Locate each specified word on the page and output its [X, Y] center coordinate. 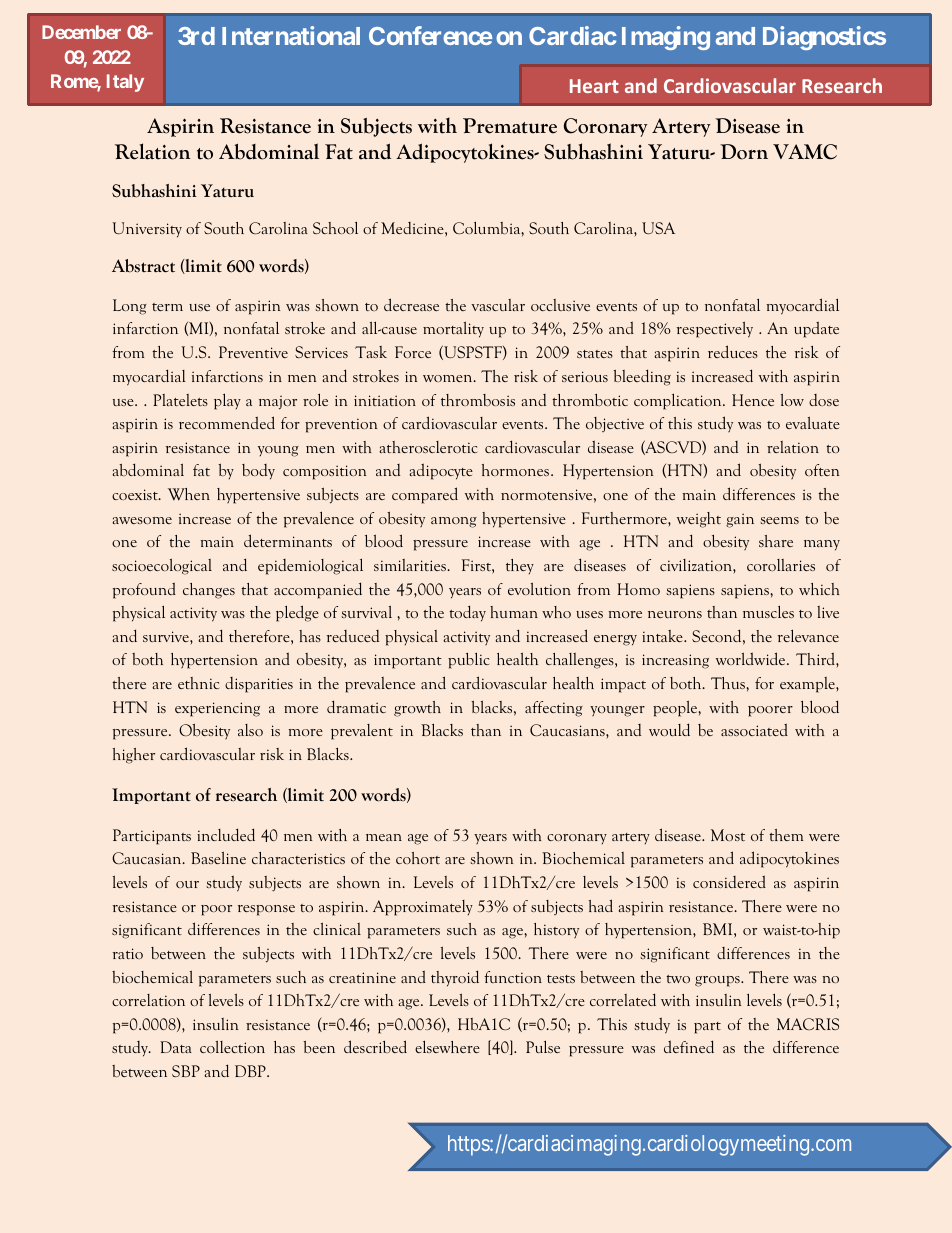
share [776, 541]
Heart [594, 86]
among [454, 522]
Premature [510, 126]
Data [176, 1047]
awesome [142, 520]
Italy [125, 83]
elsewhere [447, 1046]
